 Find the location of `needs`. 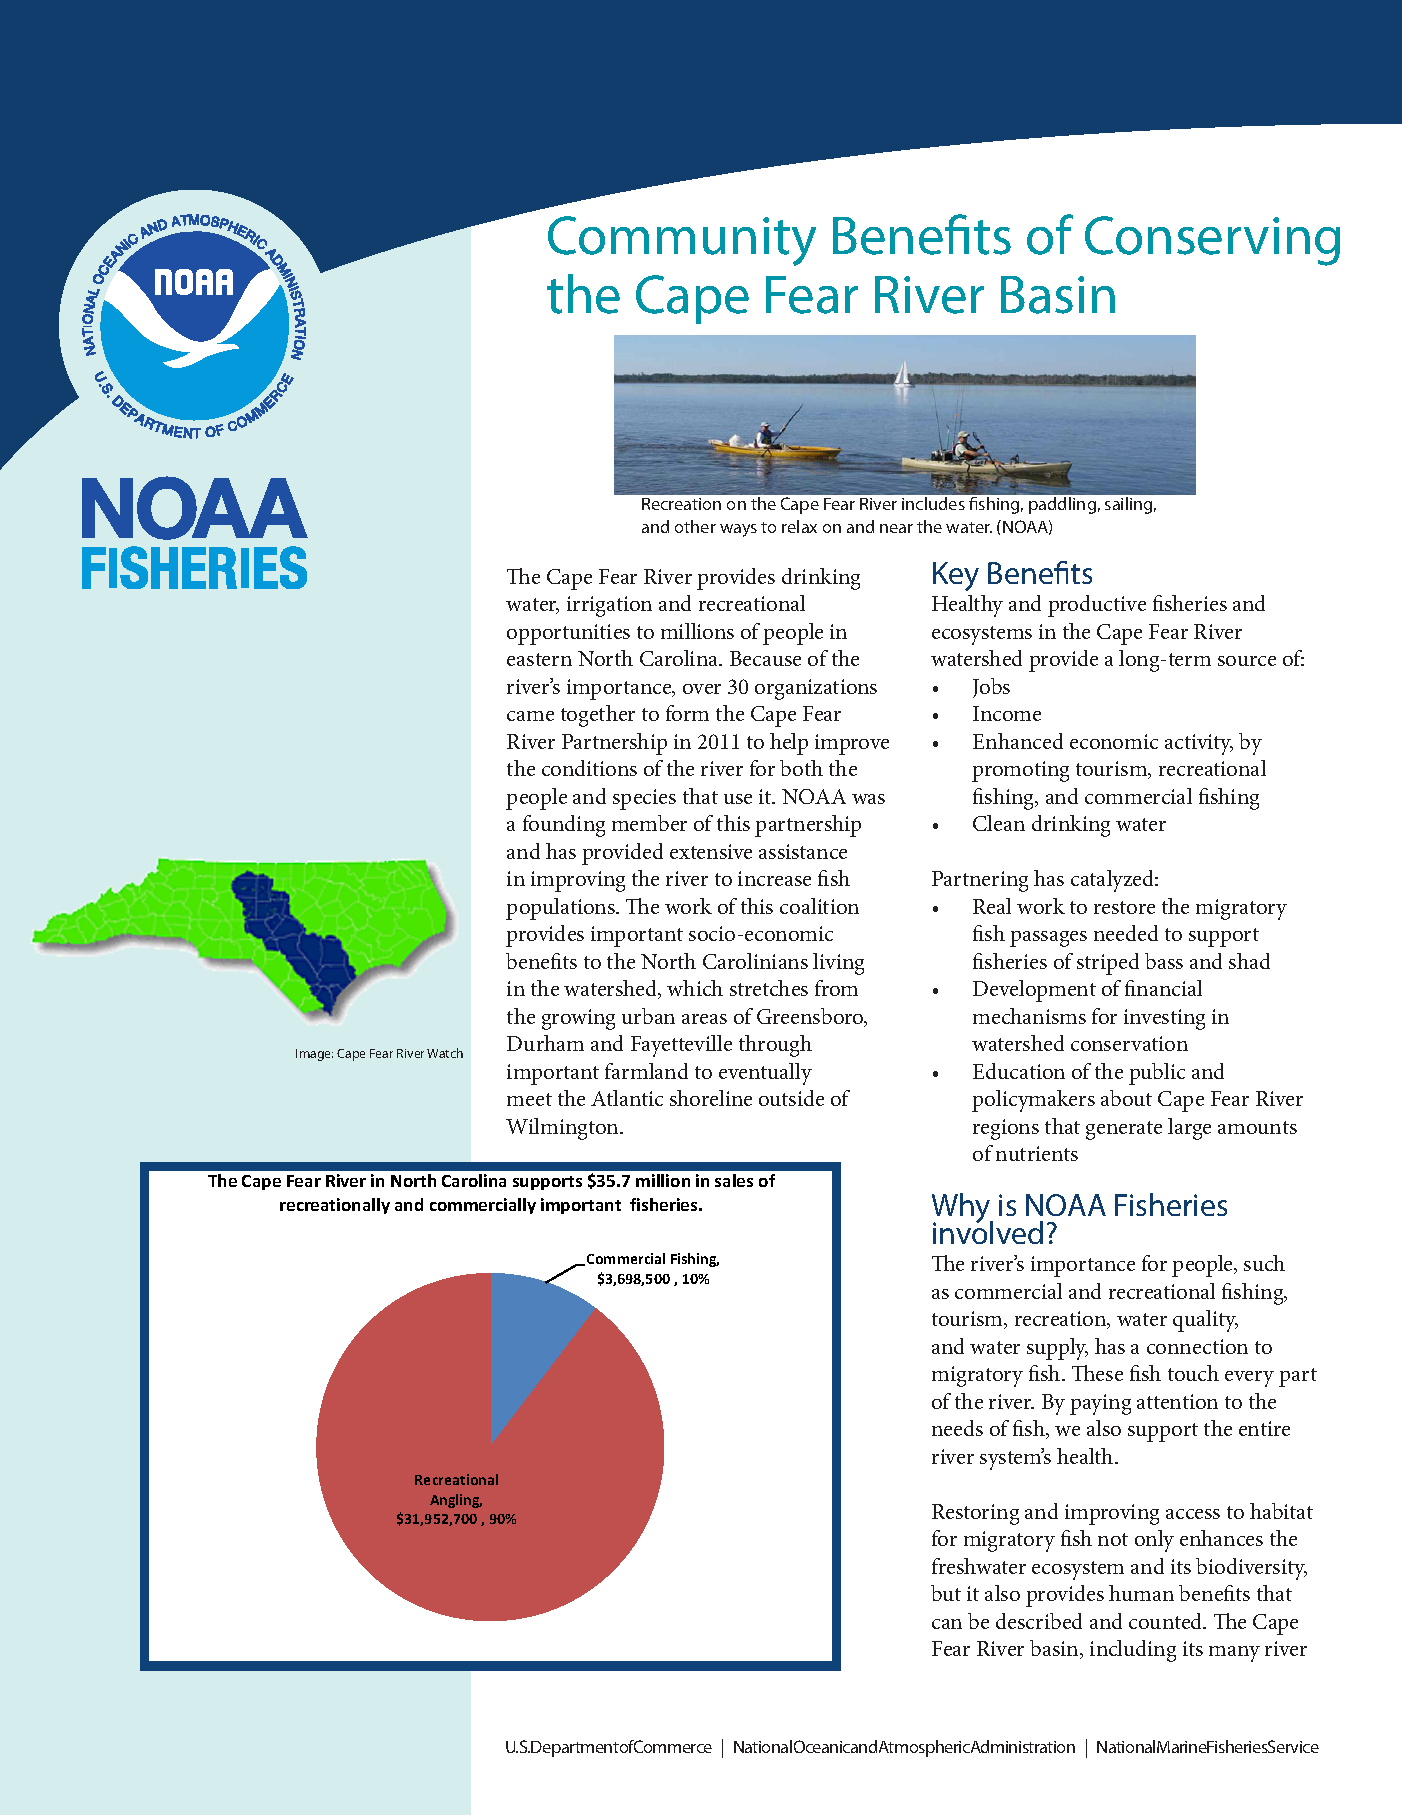

needs is located at coordinates (957, 1428).
